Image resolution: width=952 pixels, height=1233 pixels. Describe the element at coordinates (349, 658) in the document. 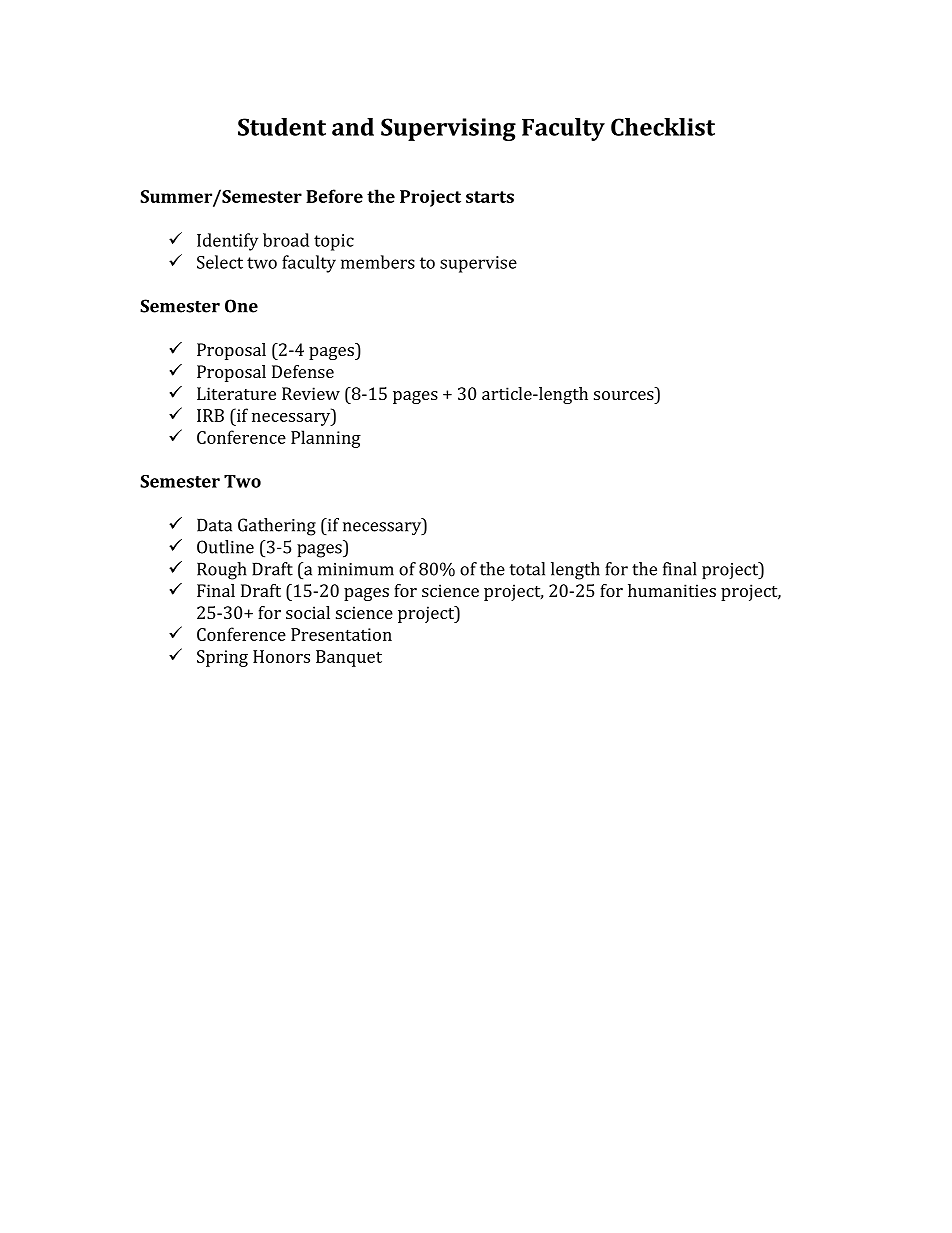

I see `Banquet` at that location.
